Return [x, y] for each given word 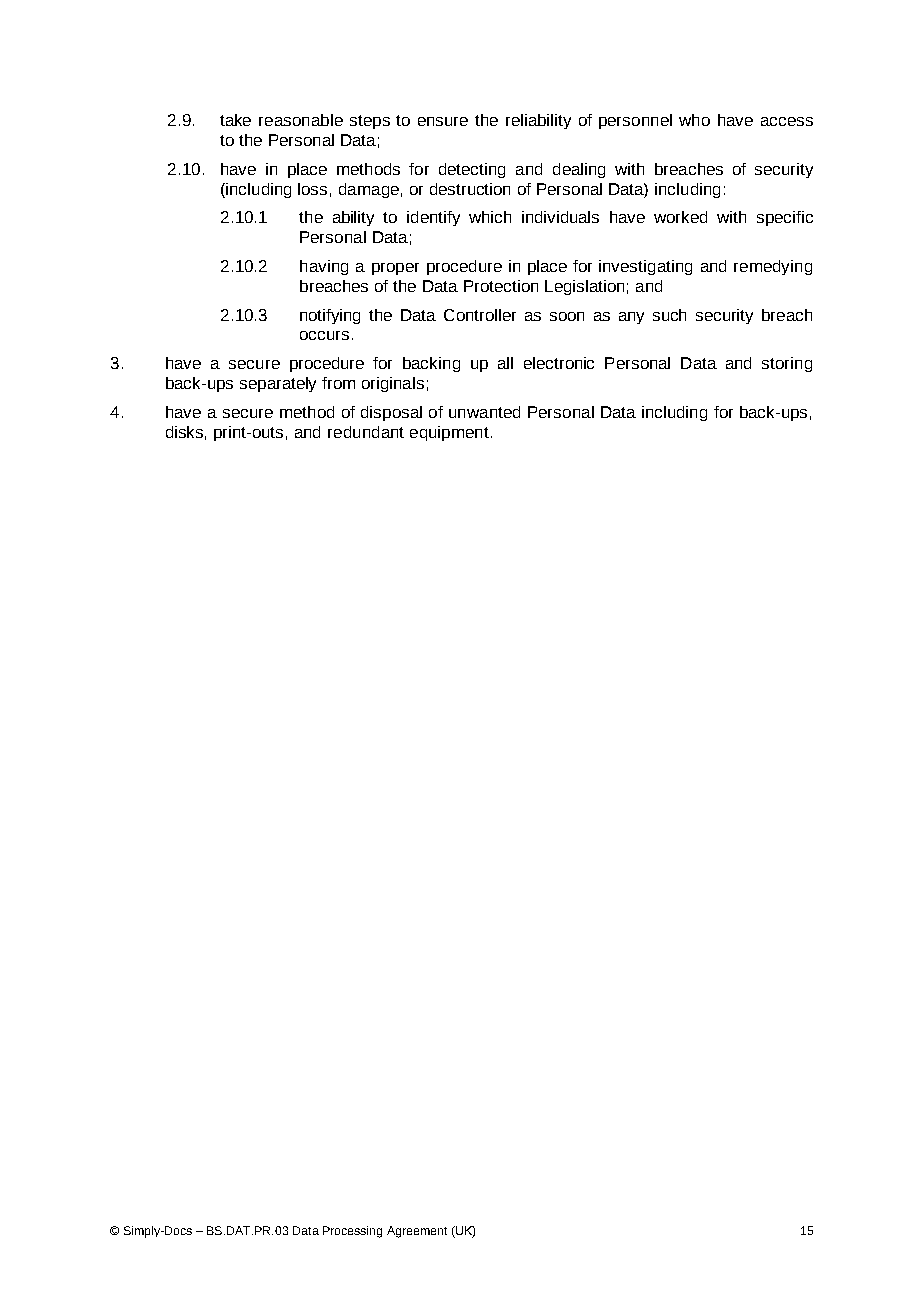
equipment [449, 433]
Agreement [417, 1232]
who [694, 120]
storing [787, 364]
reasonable [301, 120]
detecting [472, 170]
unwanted [484, 412]
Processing [352, 1232]
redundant [366, 432]
